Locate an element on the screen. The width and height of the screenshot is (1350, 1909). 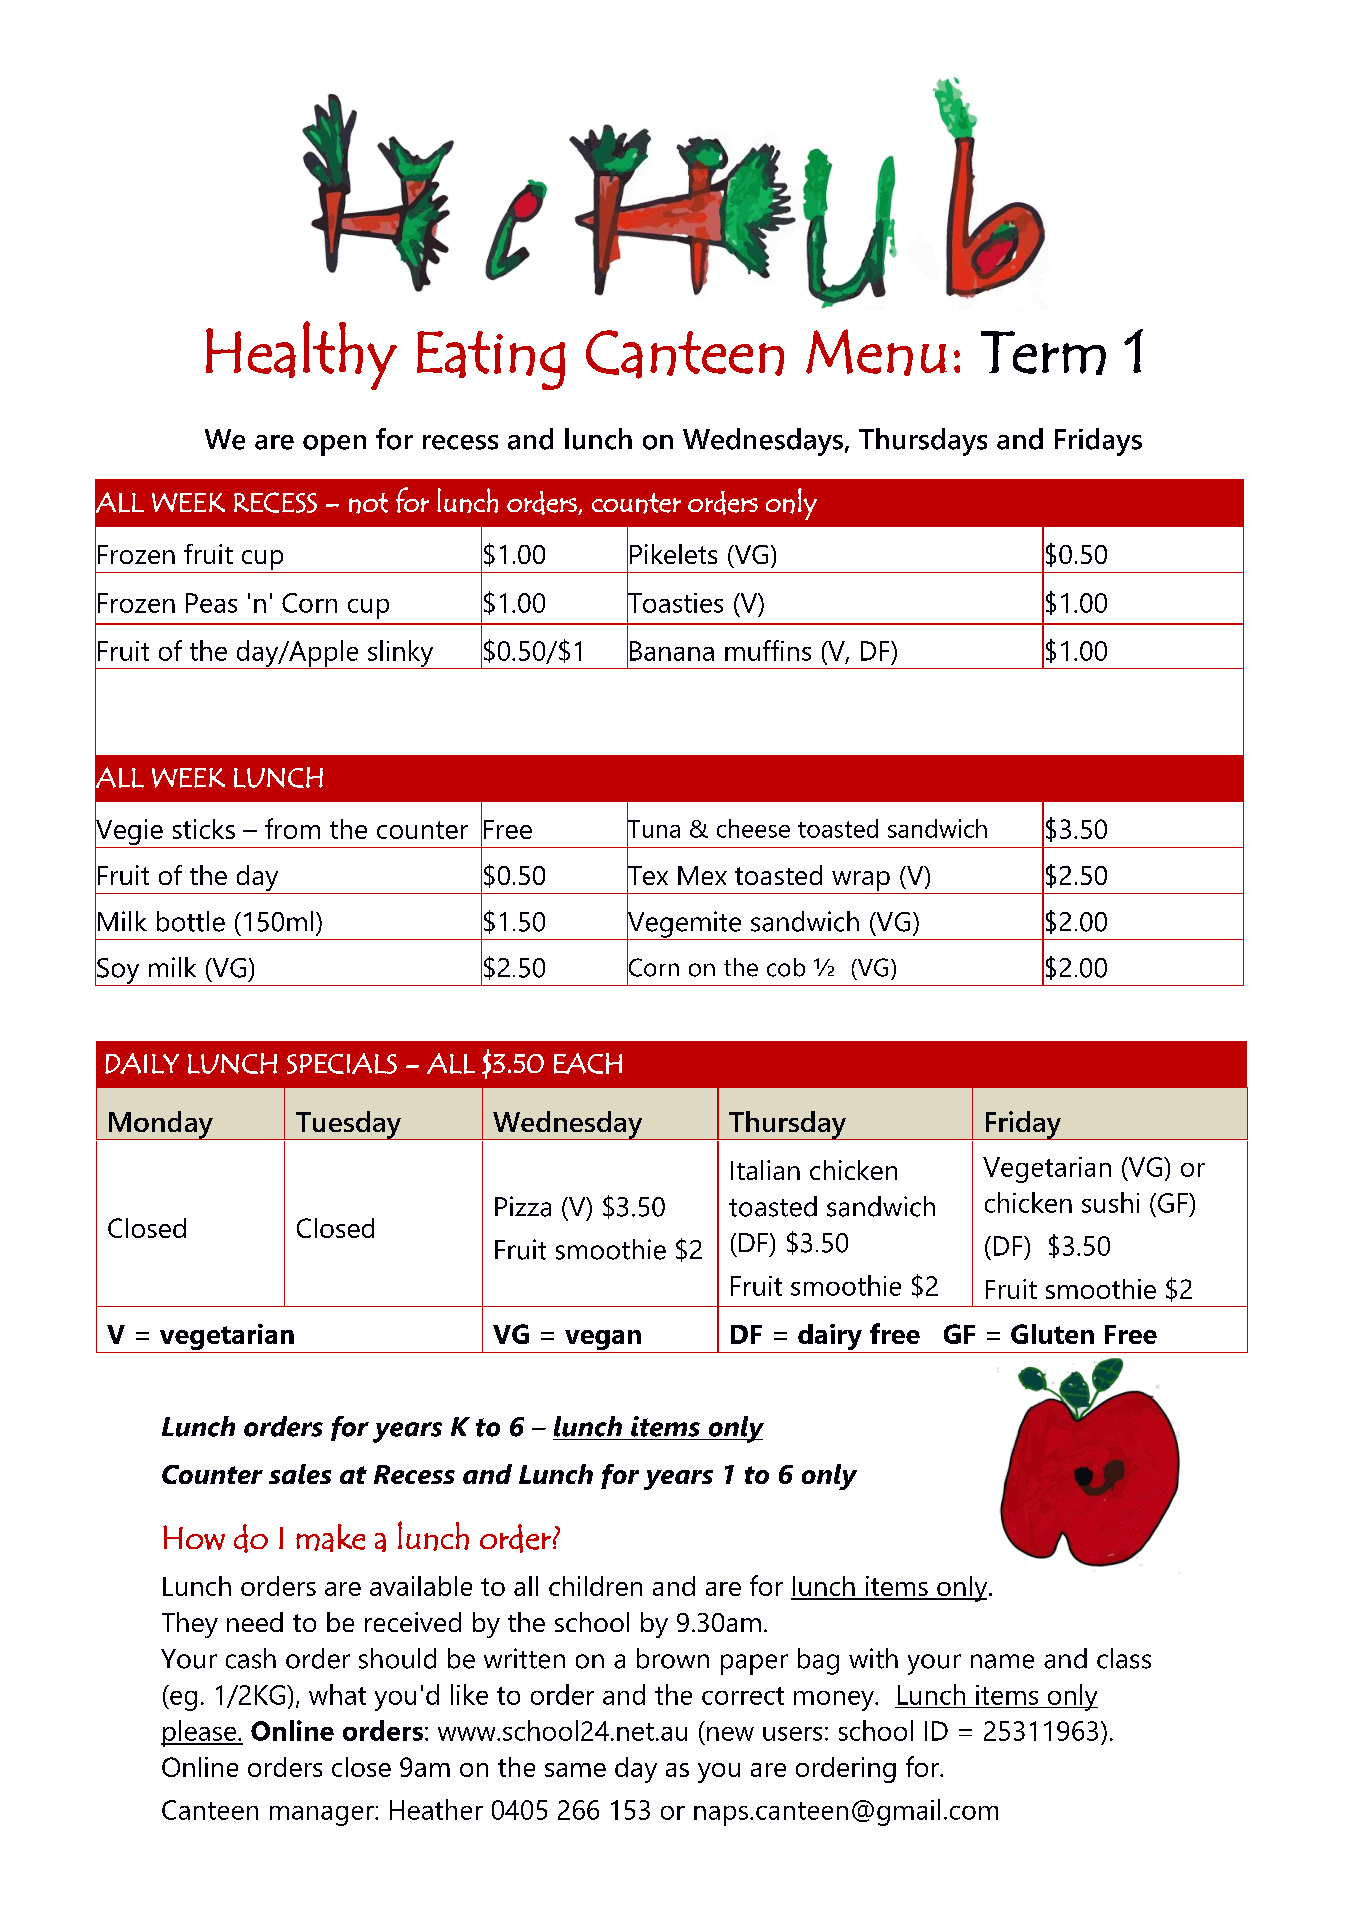
sales is located at coordinates (300, 1474).
